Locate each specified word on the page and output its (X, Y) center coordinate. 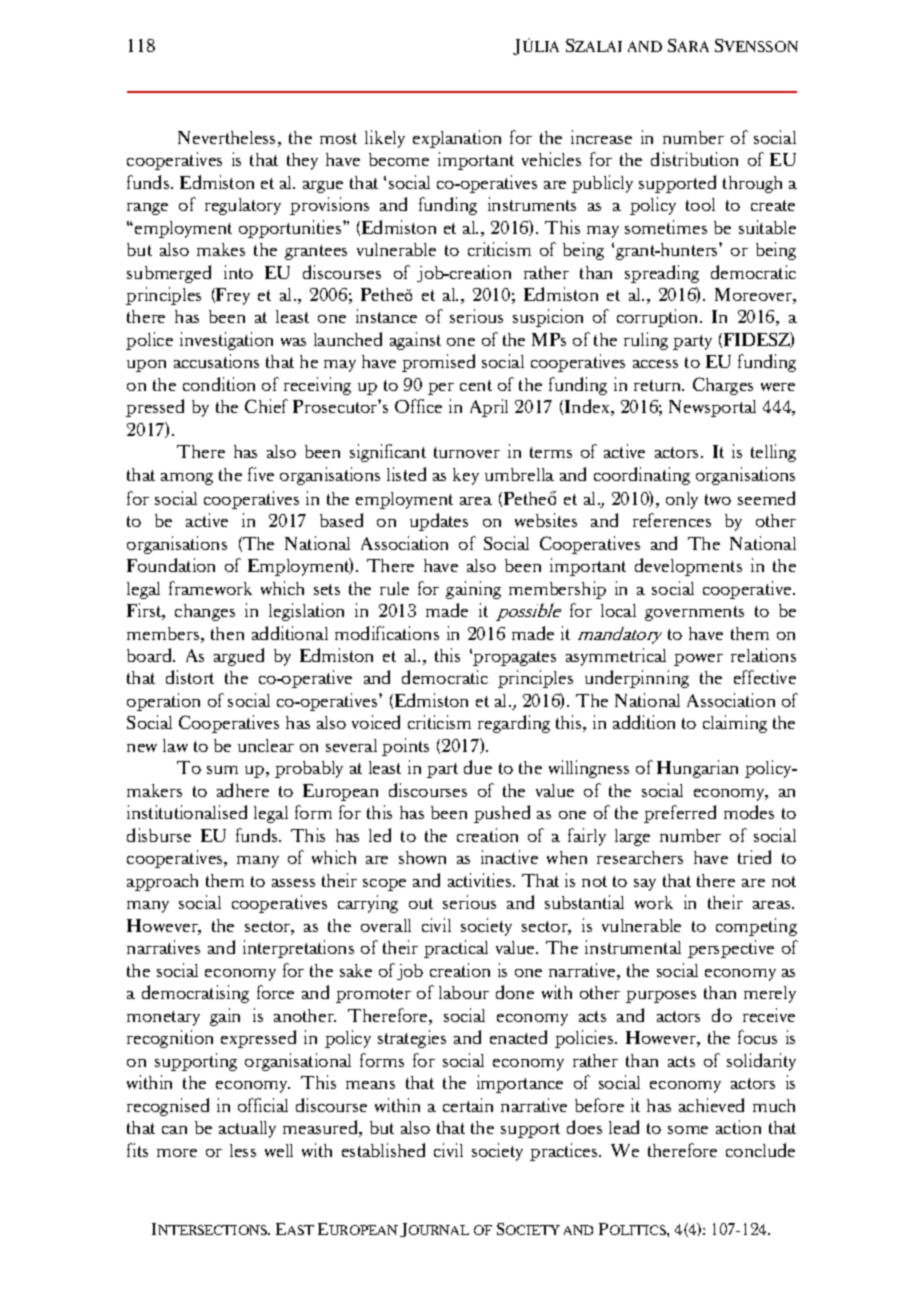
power (698, 660)
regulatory (243, 206)
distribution (694, 159)
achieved (711, 1105)
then (227, 633)
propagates (514, 658)
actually (247, 1129)
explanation (457, 139)
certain (468, 1105)
